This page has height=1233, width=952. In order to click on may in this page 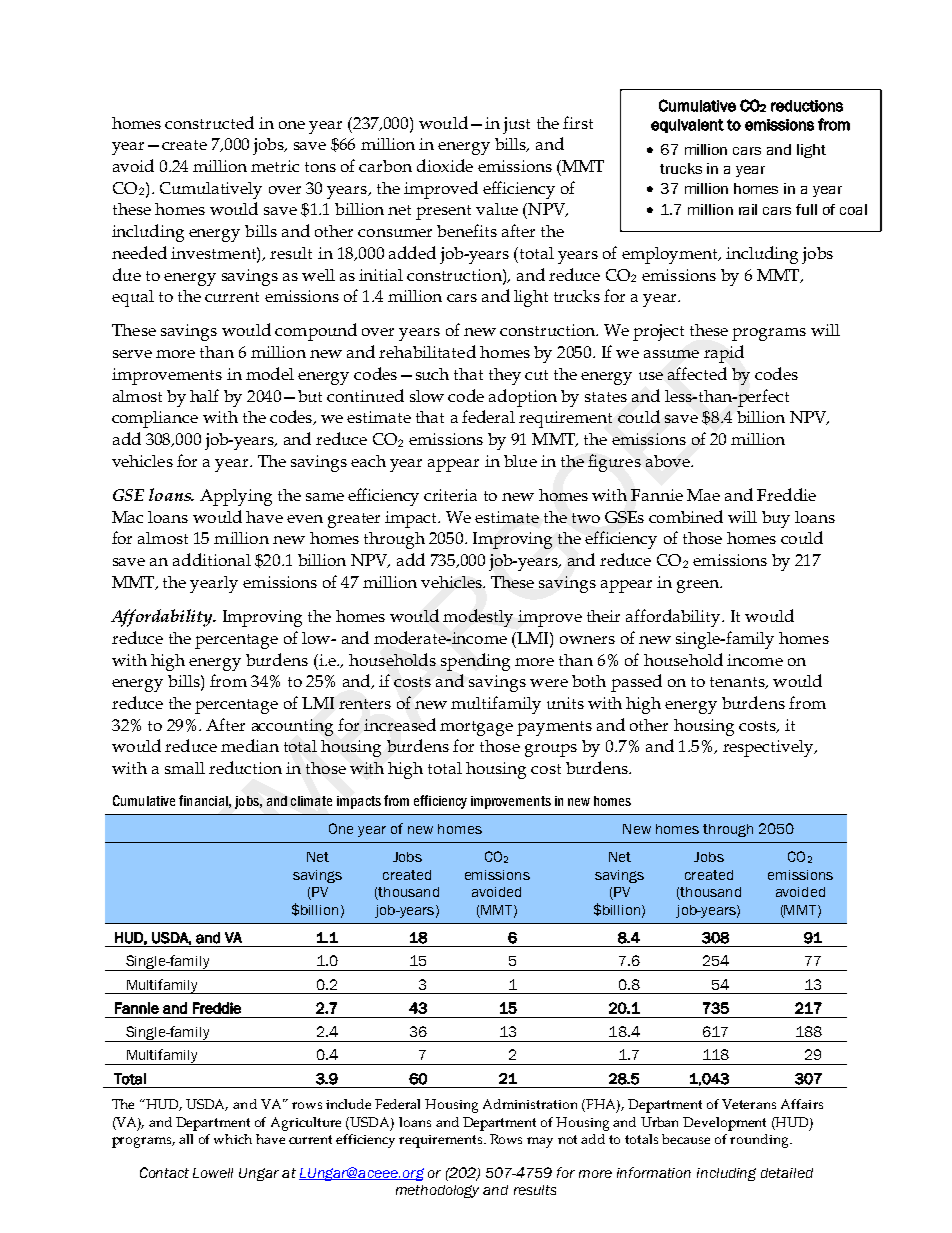, I will do `click(540, 1142)`.
